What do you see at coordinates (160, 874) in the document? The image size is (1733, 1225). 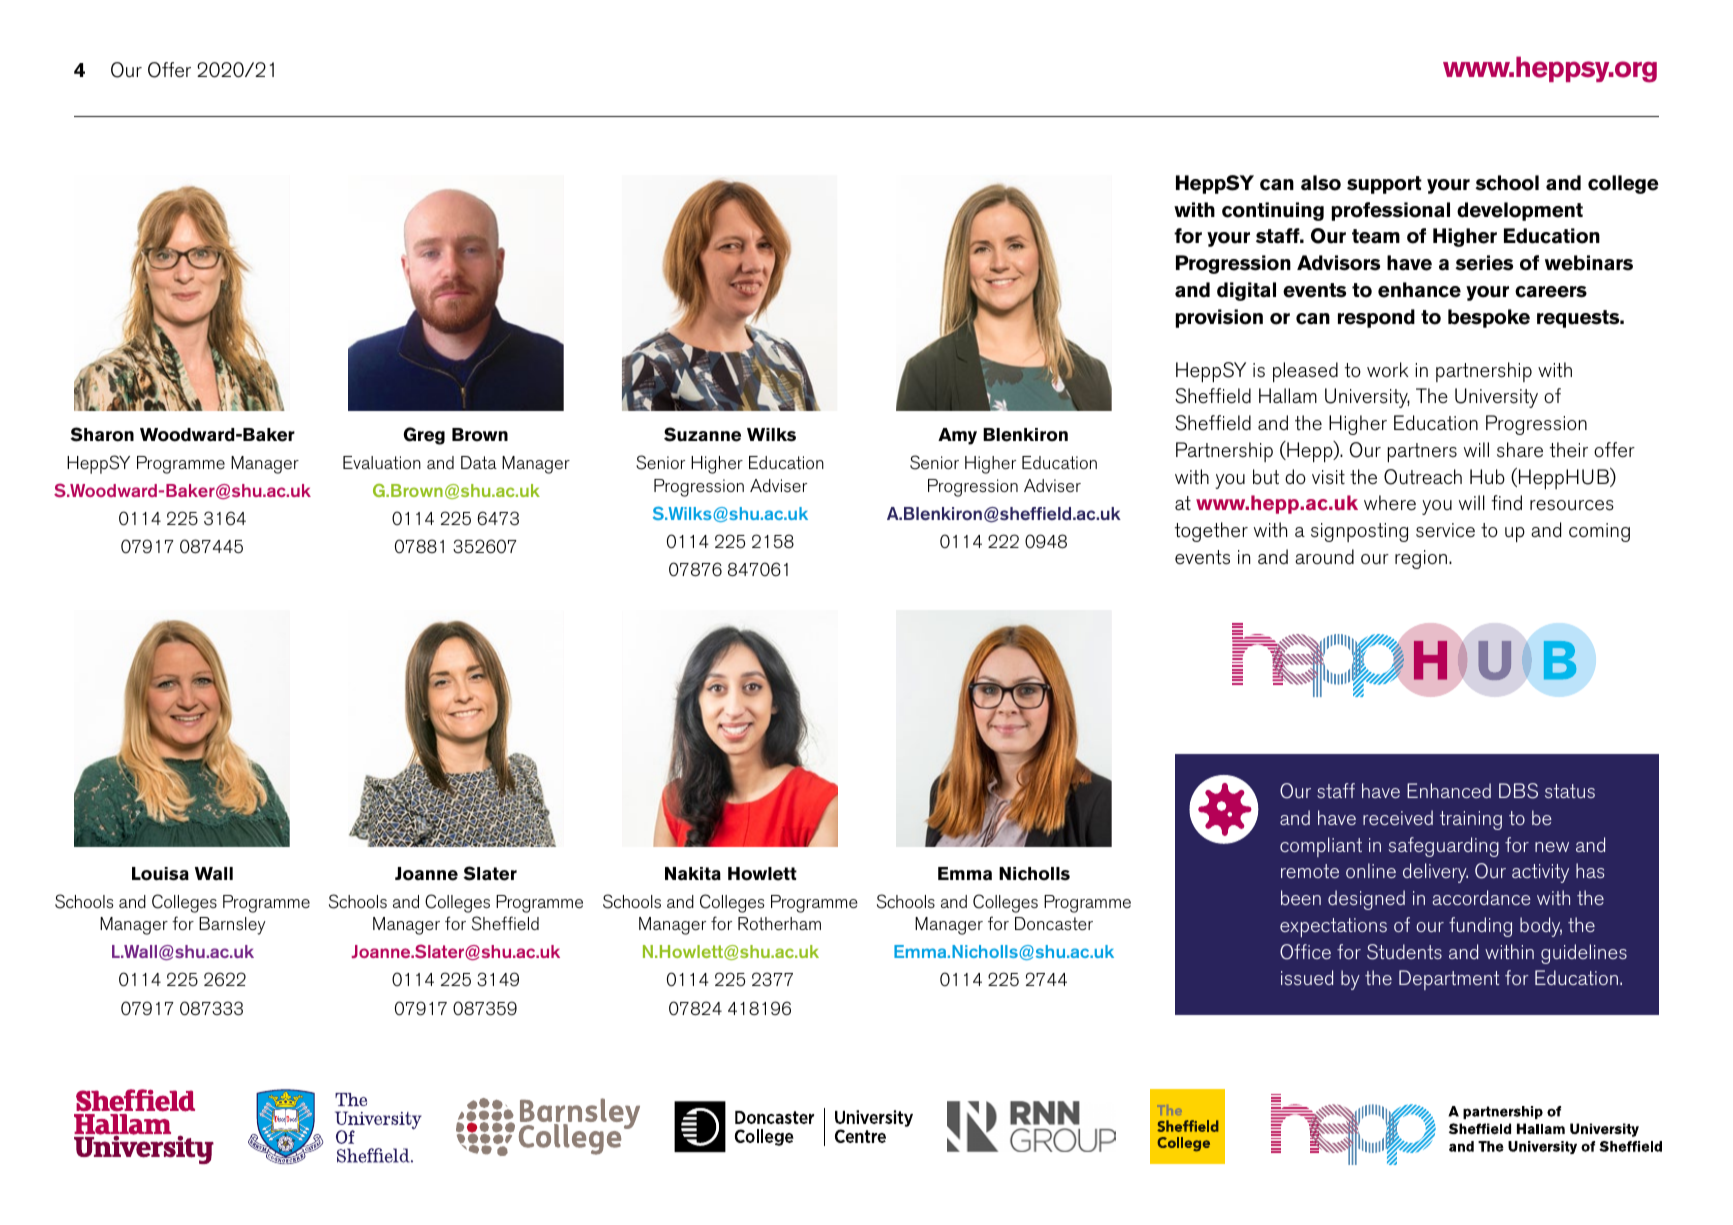 I see `Louisa` at bounding box center [160, 874].
